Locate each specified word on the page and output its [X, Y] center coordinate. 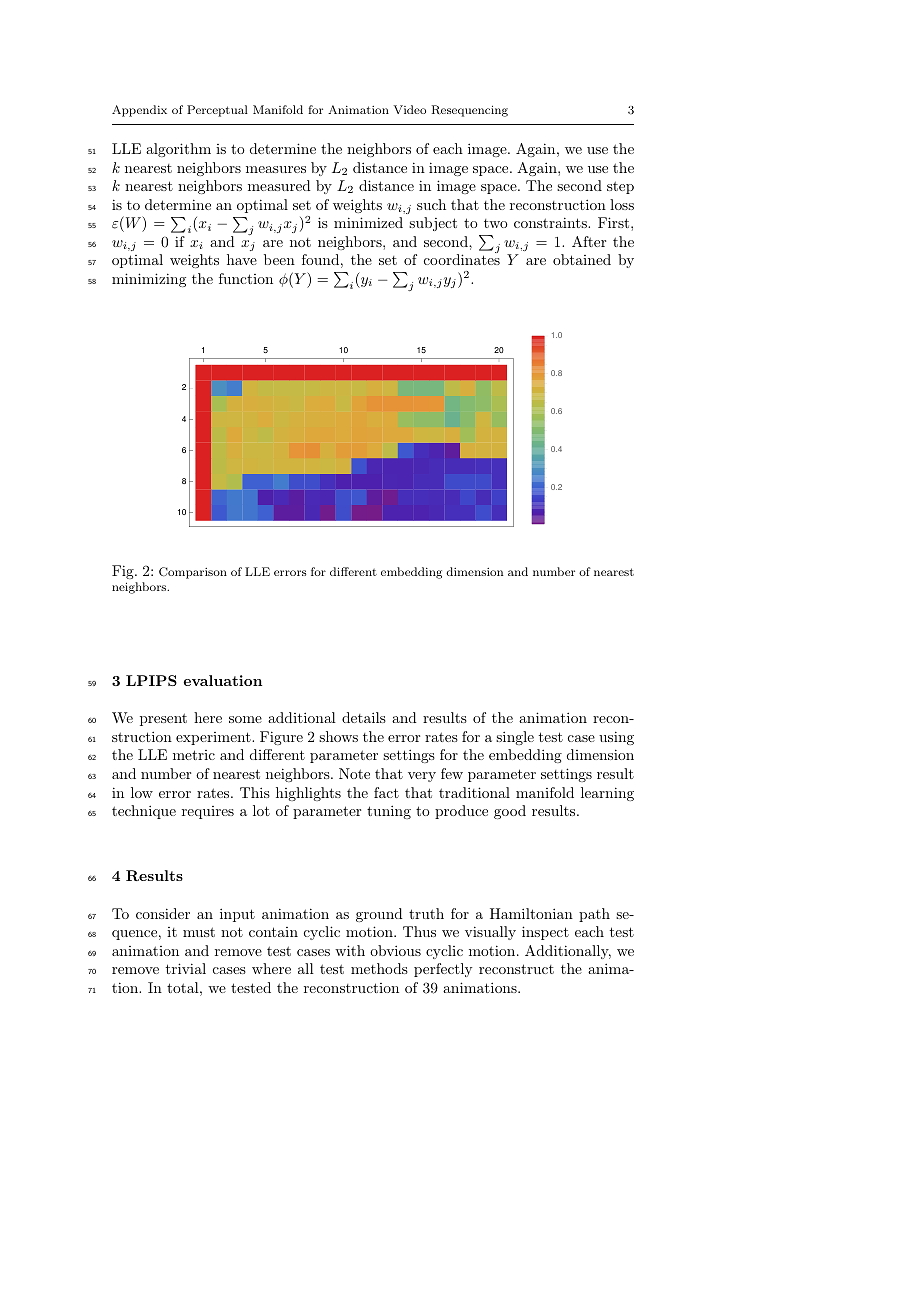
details [364, 717]
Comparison [193, 573]
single [515, 738]
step [620, 187]
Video [409, 109]
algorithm [178, 150]
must [199, 932]
